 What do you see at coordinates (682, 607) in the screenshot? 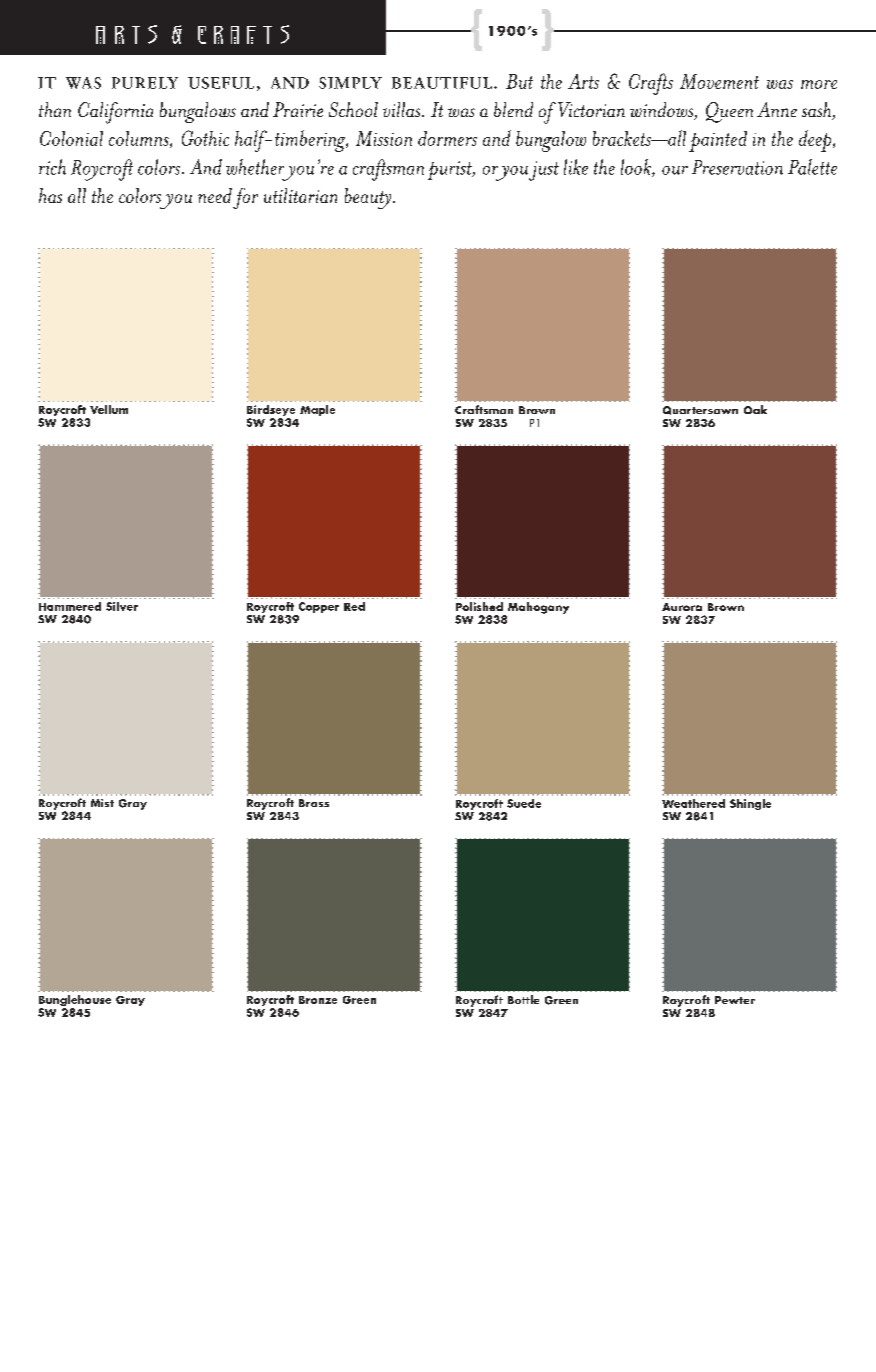
I see `Aurora` at bounding box center [682, 607].
